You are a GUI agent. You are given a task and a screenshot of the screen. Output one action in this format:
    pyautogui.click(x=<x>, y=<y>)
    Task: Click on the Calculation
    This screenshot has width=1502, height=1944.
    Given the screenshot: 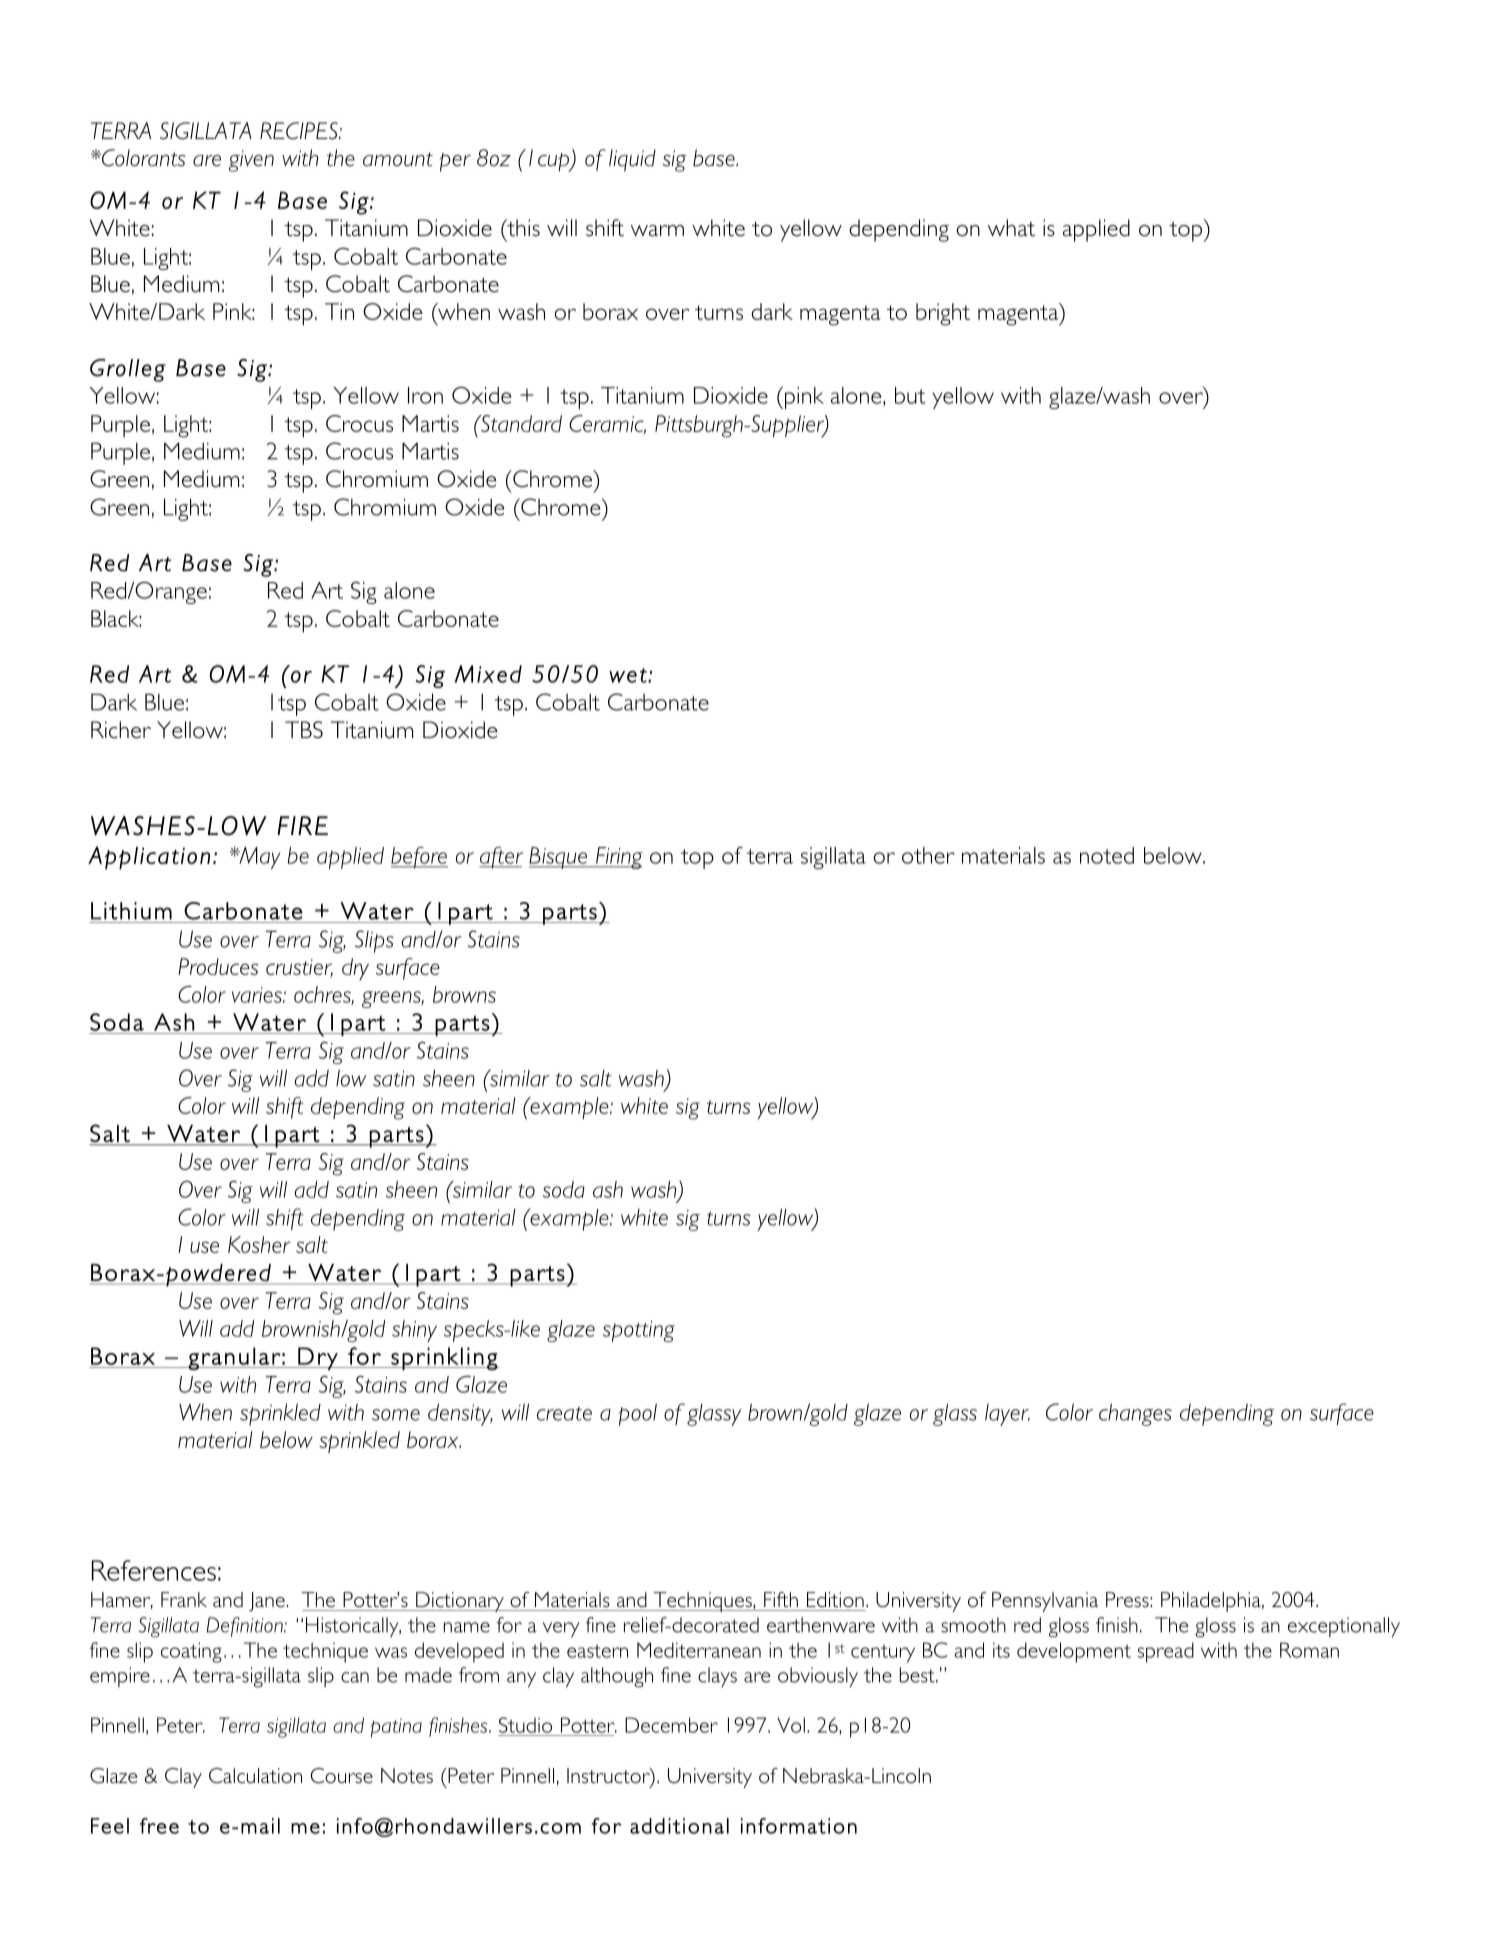 What is the action you would take?
    pyautogui.click(x=255, y=1775)
